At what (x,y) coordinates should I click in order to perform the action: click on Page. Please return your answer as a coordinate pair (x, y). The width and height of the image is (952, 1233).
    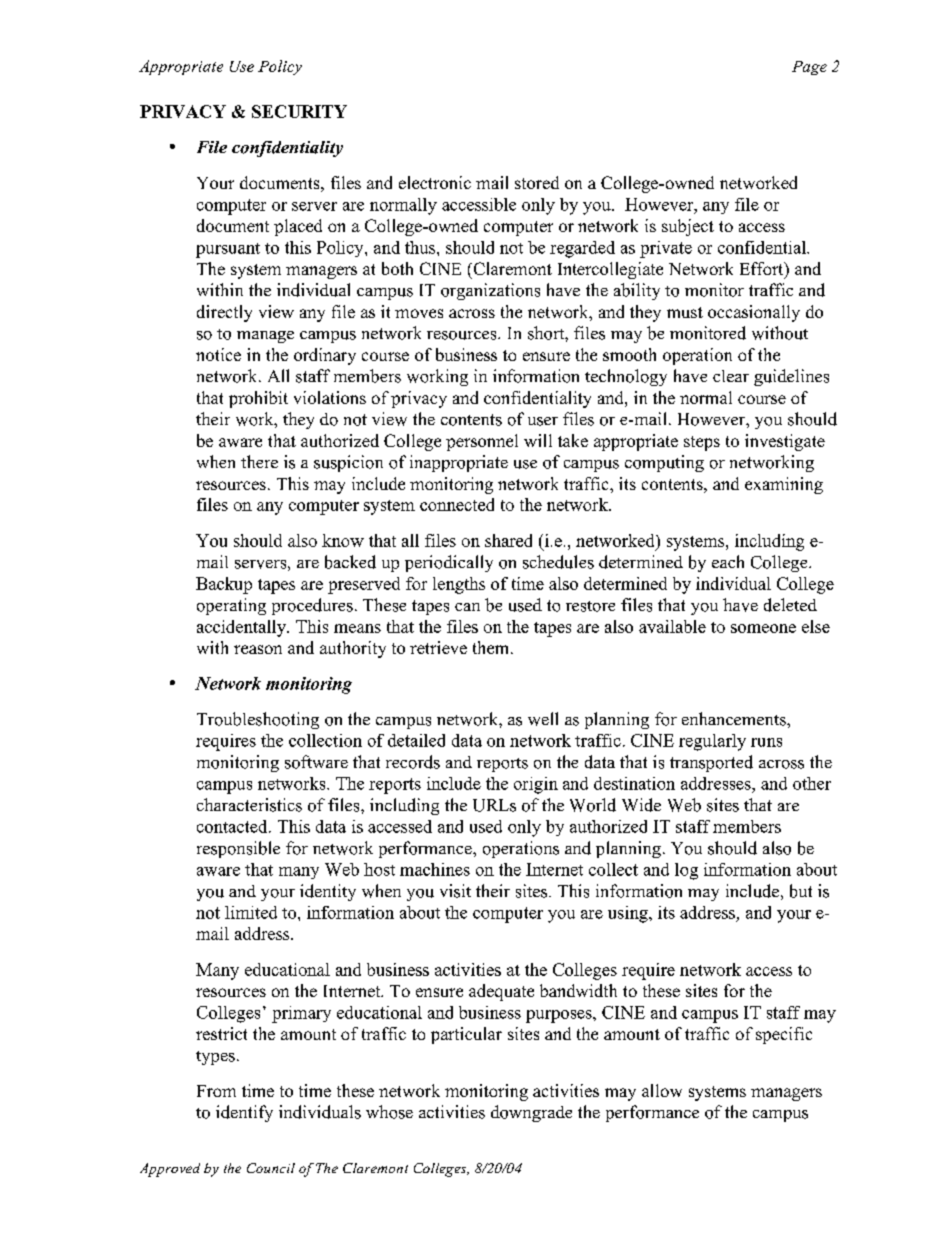
    Looking at the image, I should click on (809, 68).
